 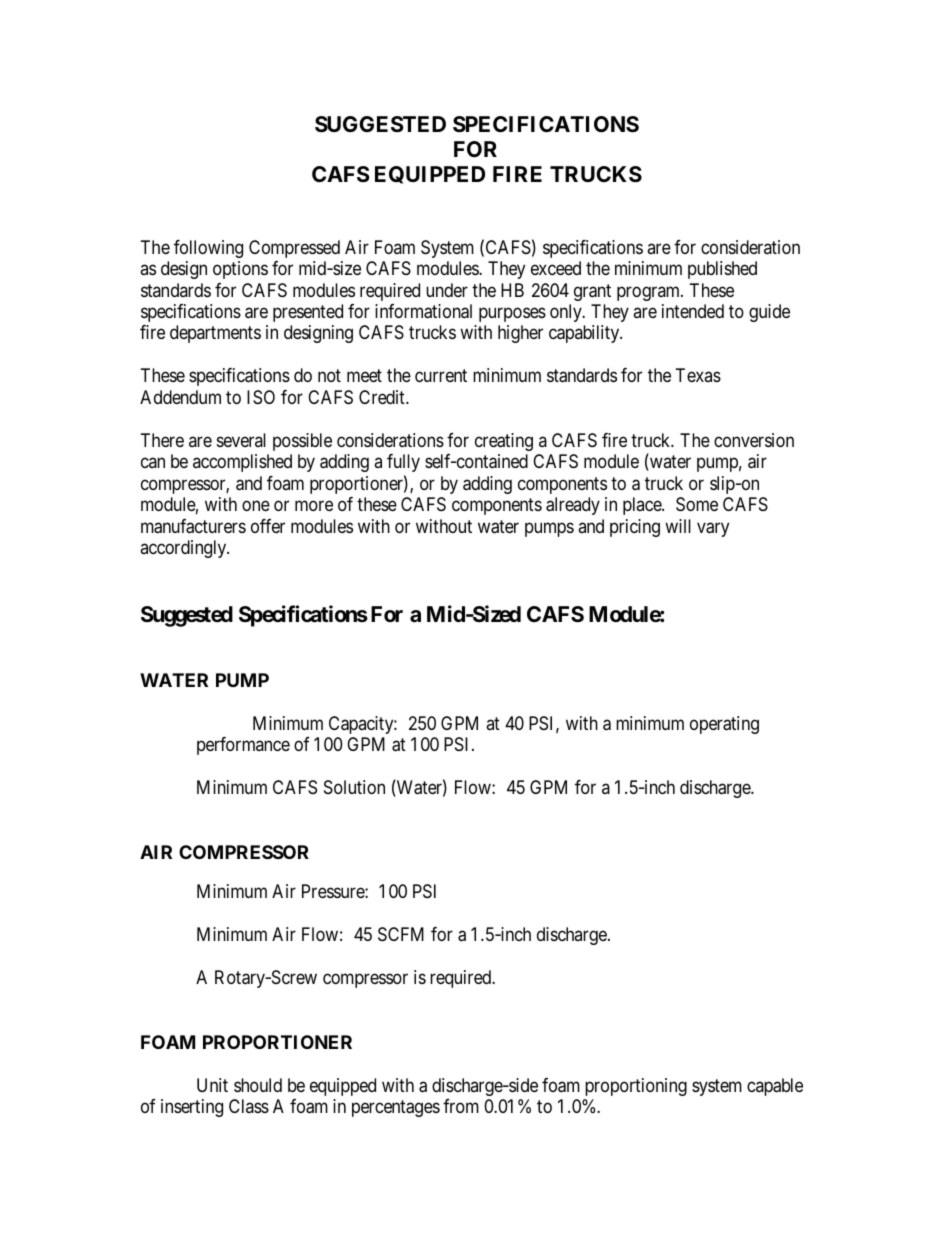 I want to click on fully, so click(x=403, y=463).
